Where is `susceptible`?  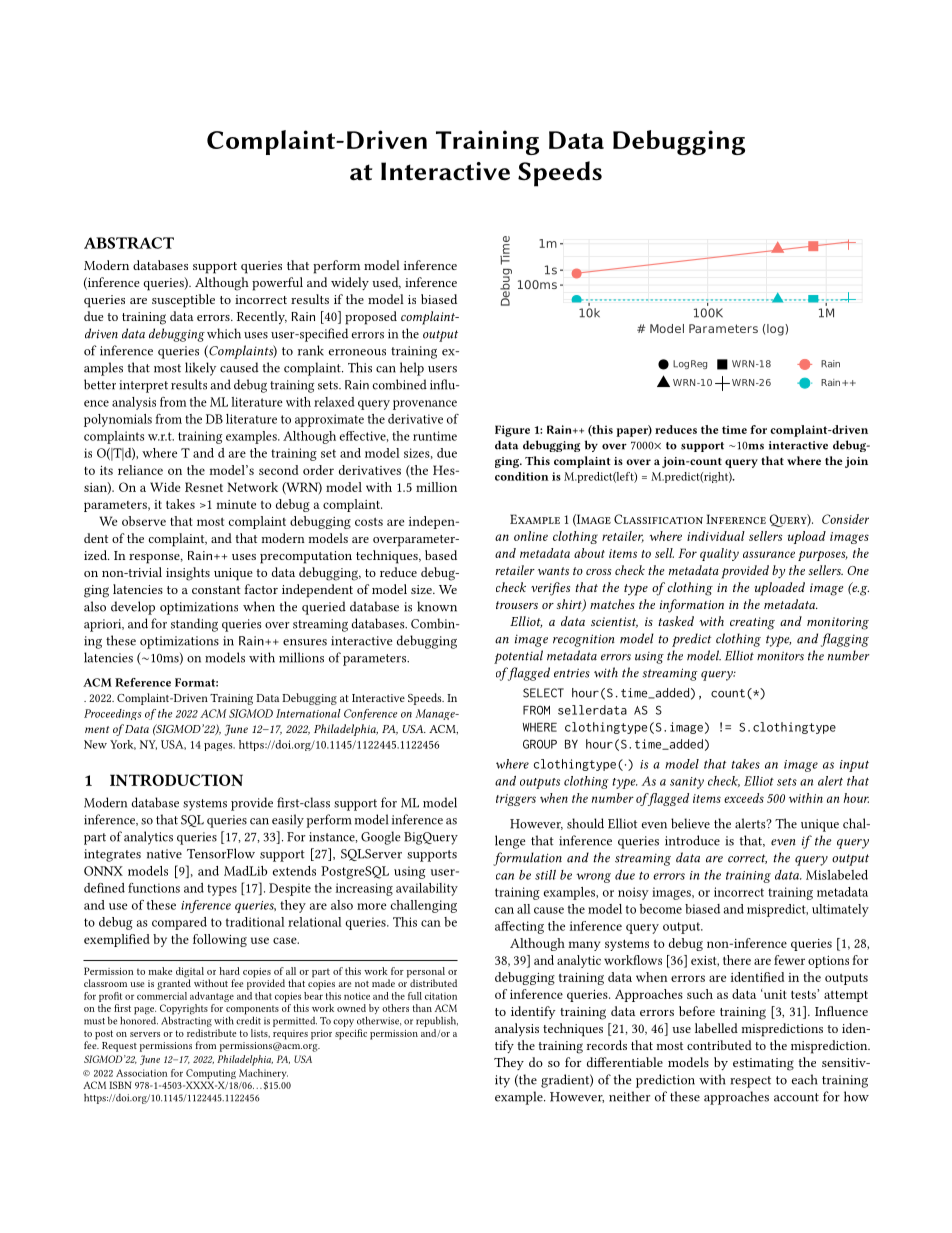
susceptible is located at coordinates (183, 301).
